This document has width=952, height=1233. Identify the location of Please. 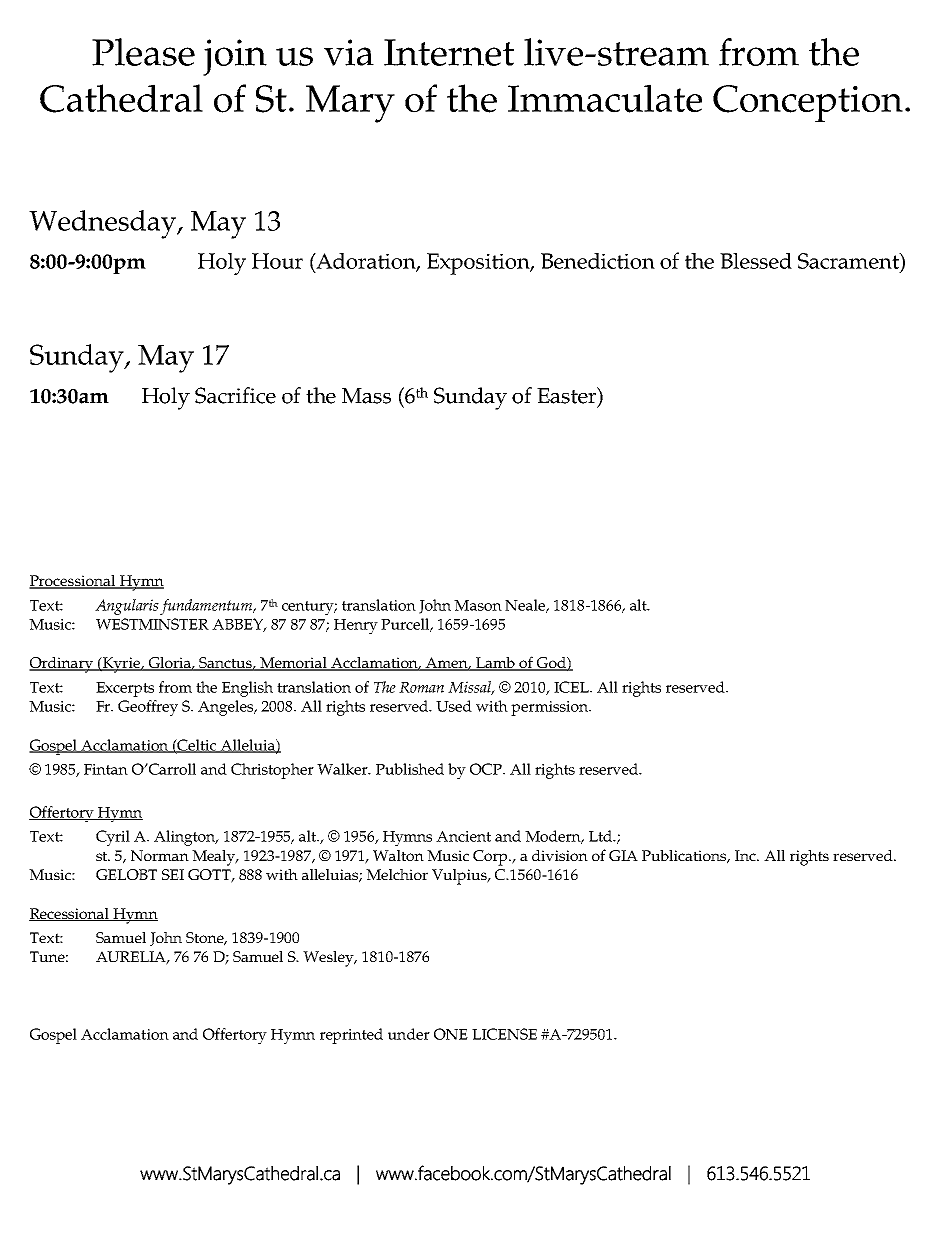
(143, 52).
